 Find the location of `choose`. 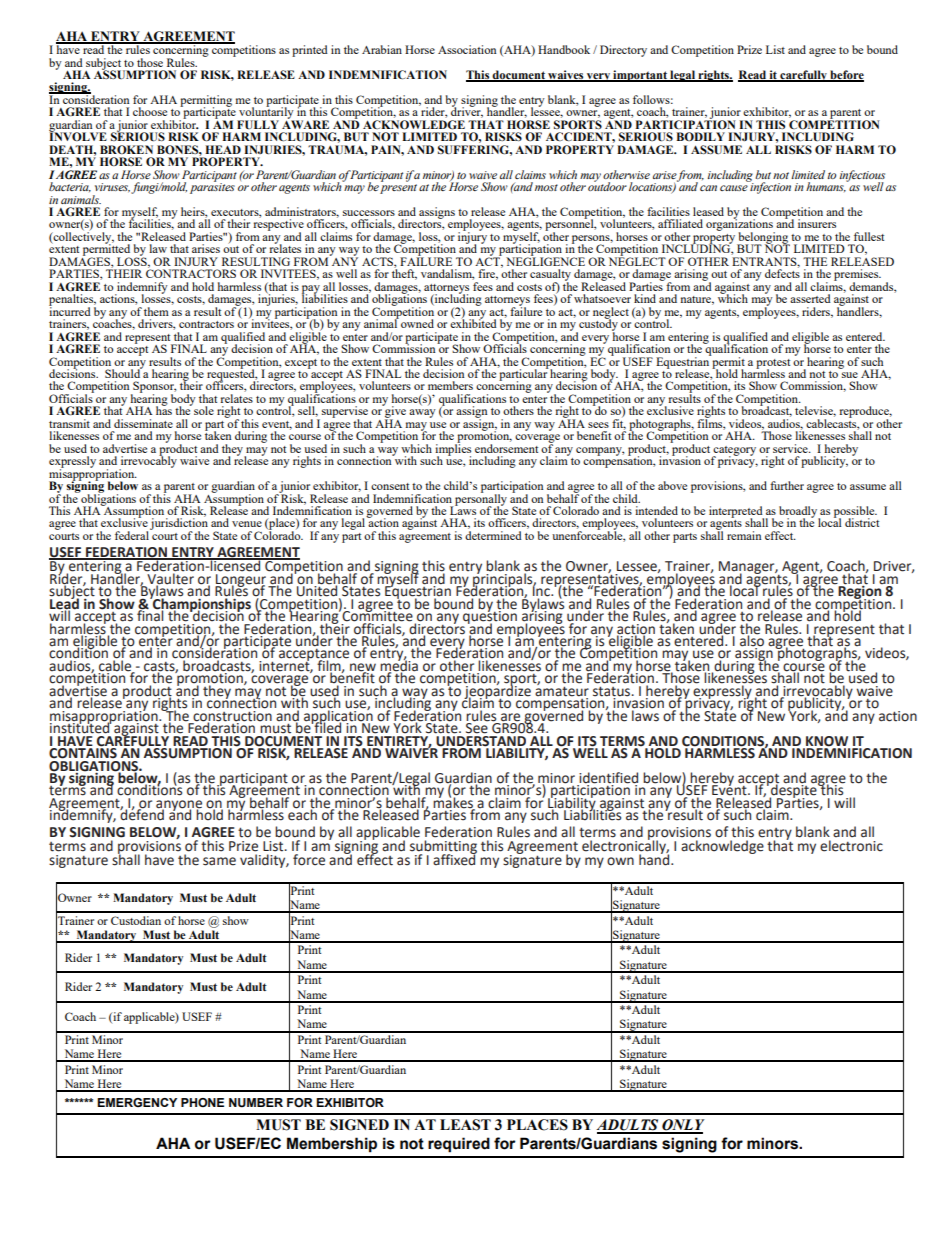

choose is located at coordinates (150, 111).
